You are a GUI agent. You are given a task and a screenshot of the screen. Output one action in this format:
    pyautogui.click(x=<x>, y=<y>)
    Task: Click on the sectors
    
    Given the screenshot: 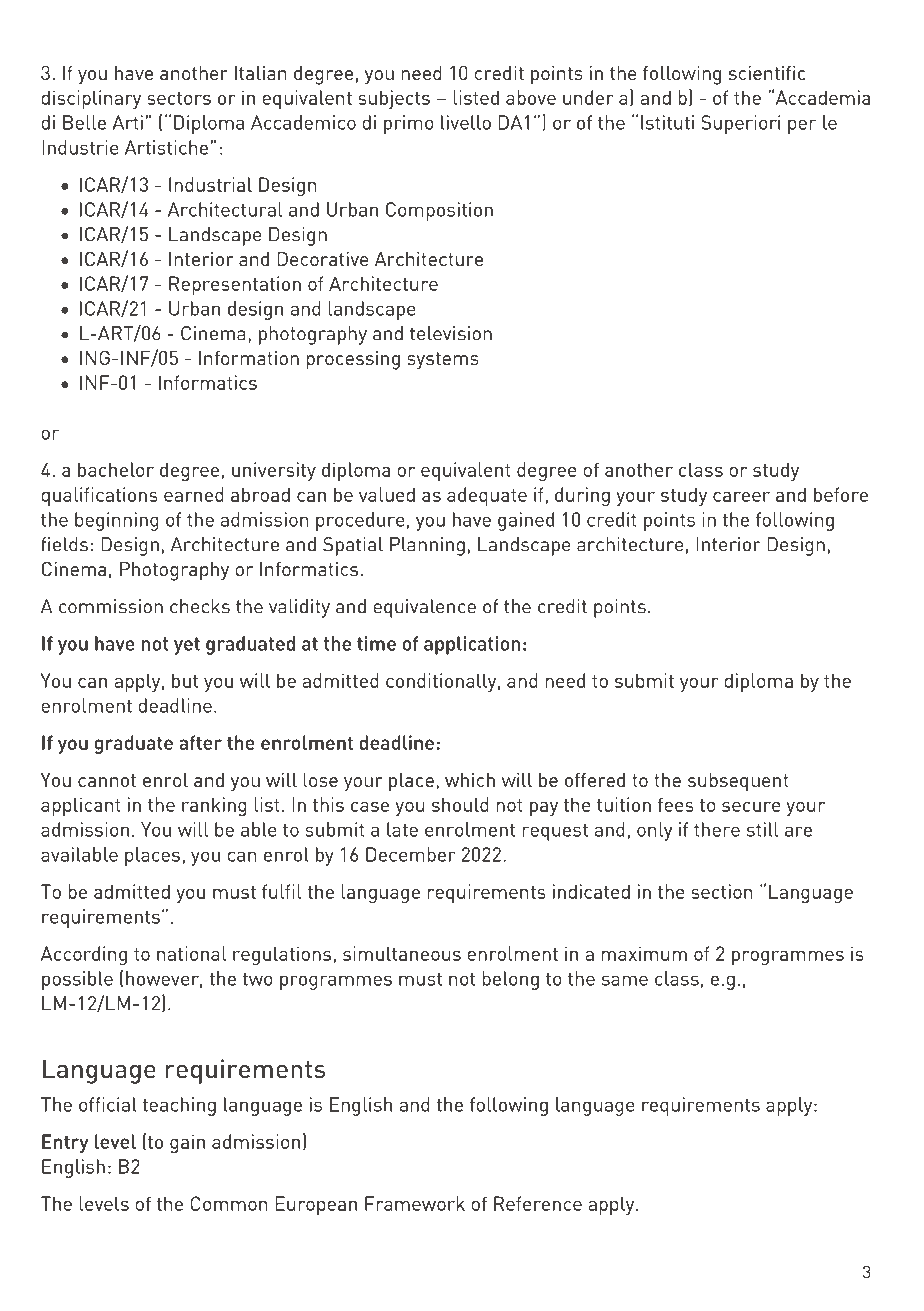 What is the action you would take?
    pyautogui.click(x=179, y=98)
